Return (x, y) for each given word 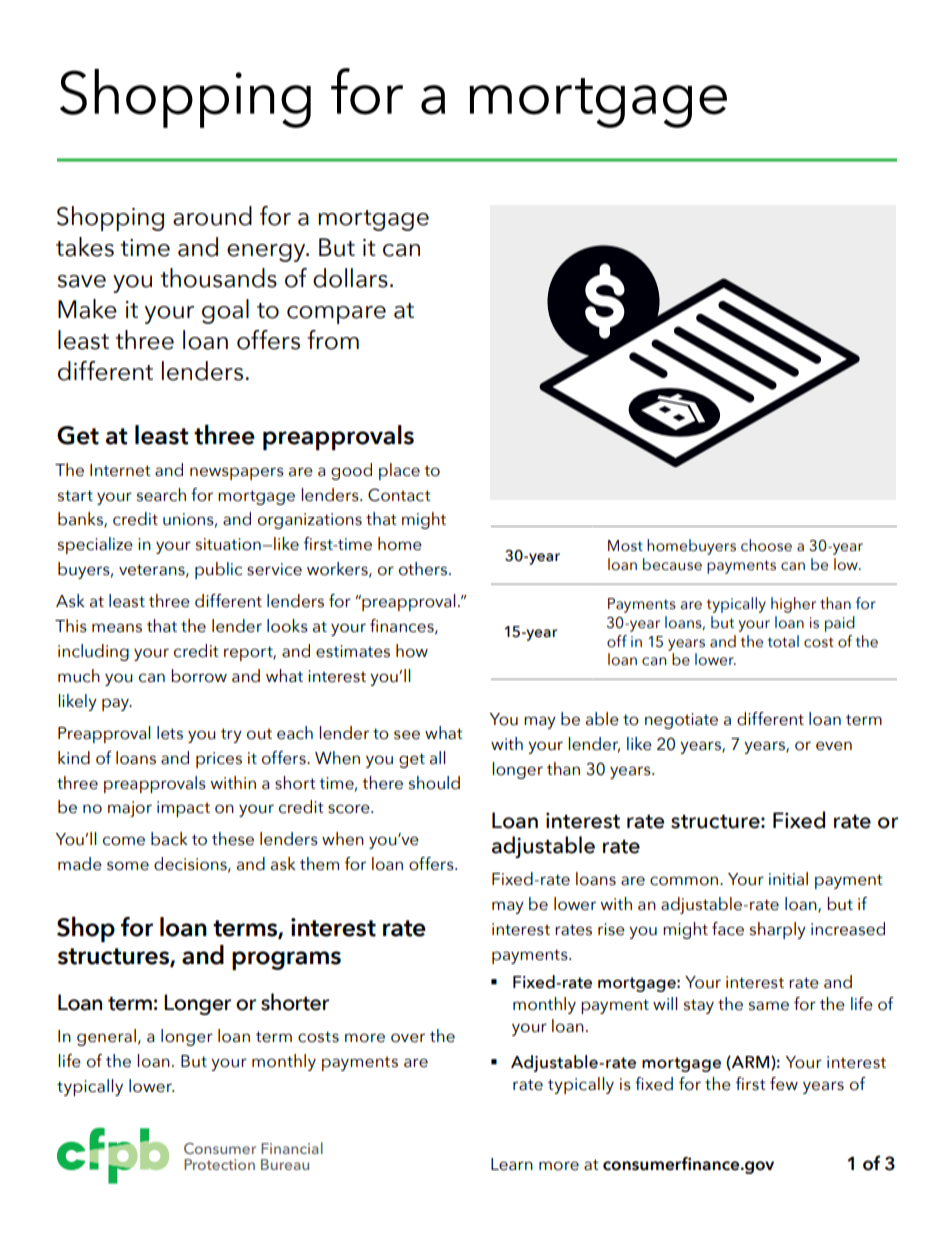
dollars (350, 278)
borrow (199, 676)
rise (611, 929)
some (128, 866)
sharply (778, 930)
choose (766, 545)
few (784, 1084)
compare (336, 315)
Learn (512, 1164)
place (399, 471)
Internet (120, 470)
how (412, 651)
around (212, 216)
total (783, 641)
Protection (219, 1164)
